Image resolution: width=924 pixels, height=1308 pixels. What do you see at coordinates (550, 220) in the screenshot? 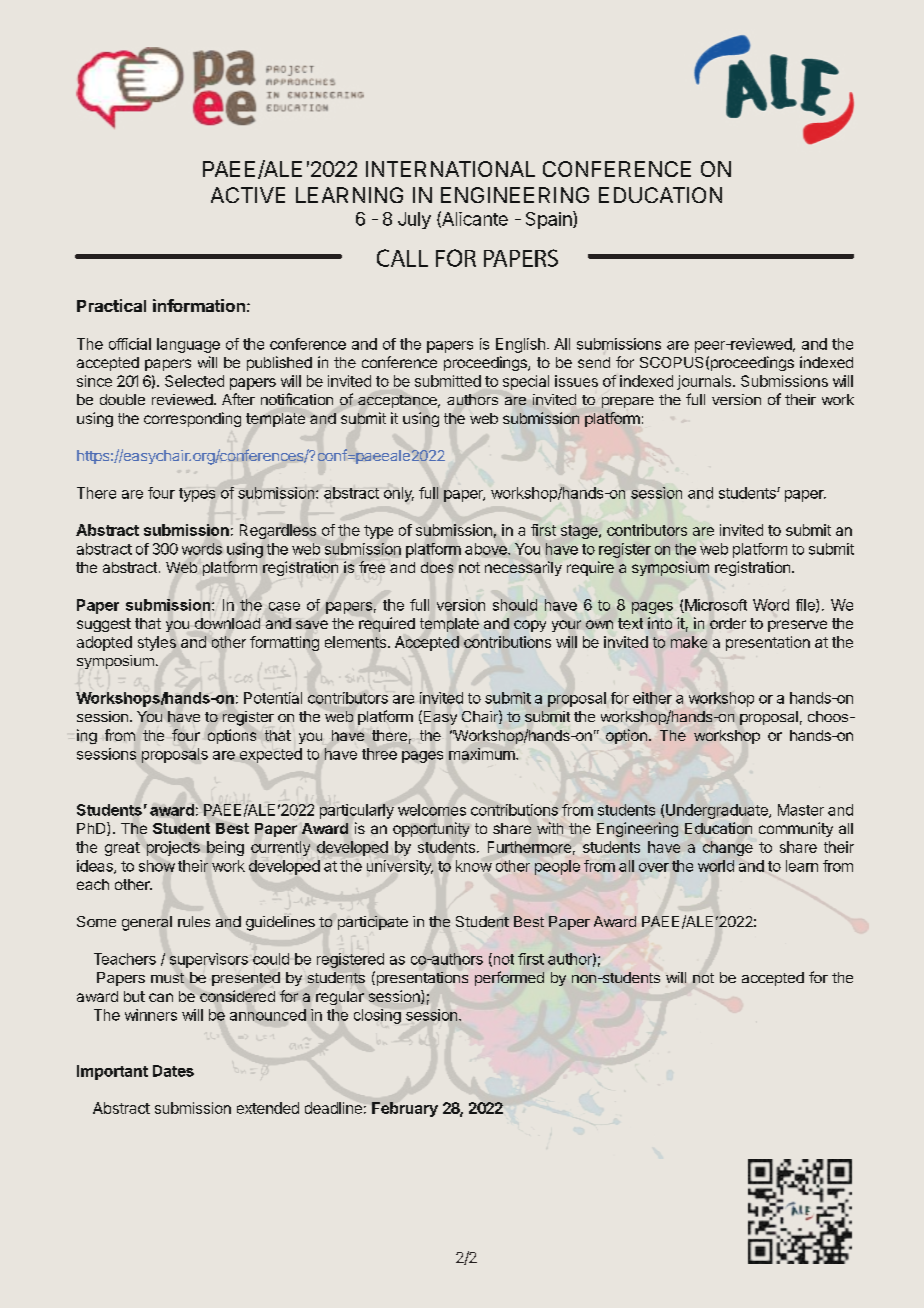
I see `Spain` at bounding box center [550, 220].
